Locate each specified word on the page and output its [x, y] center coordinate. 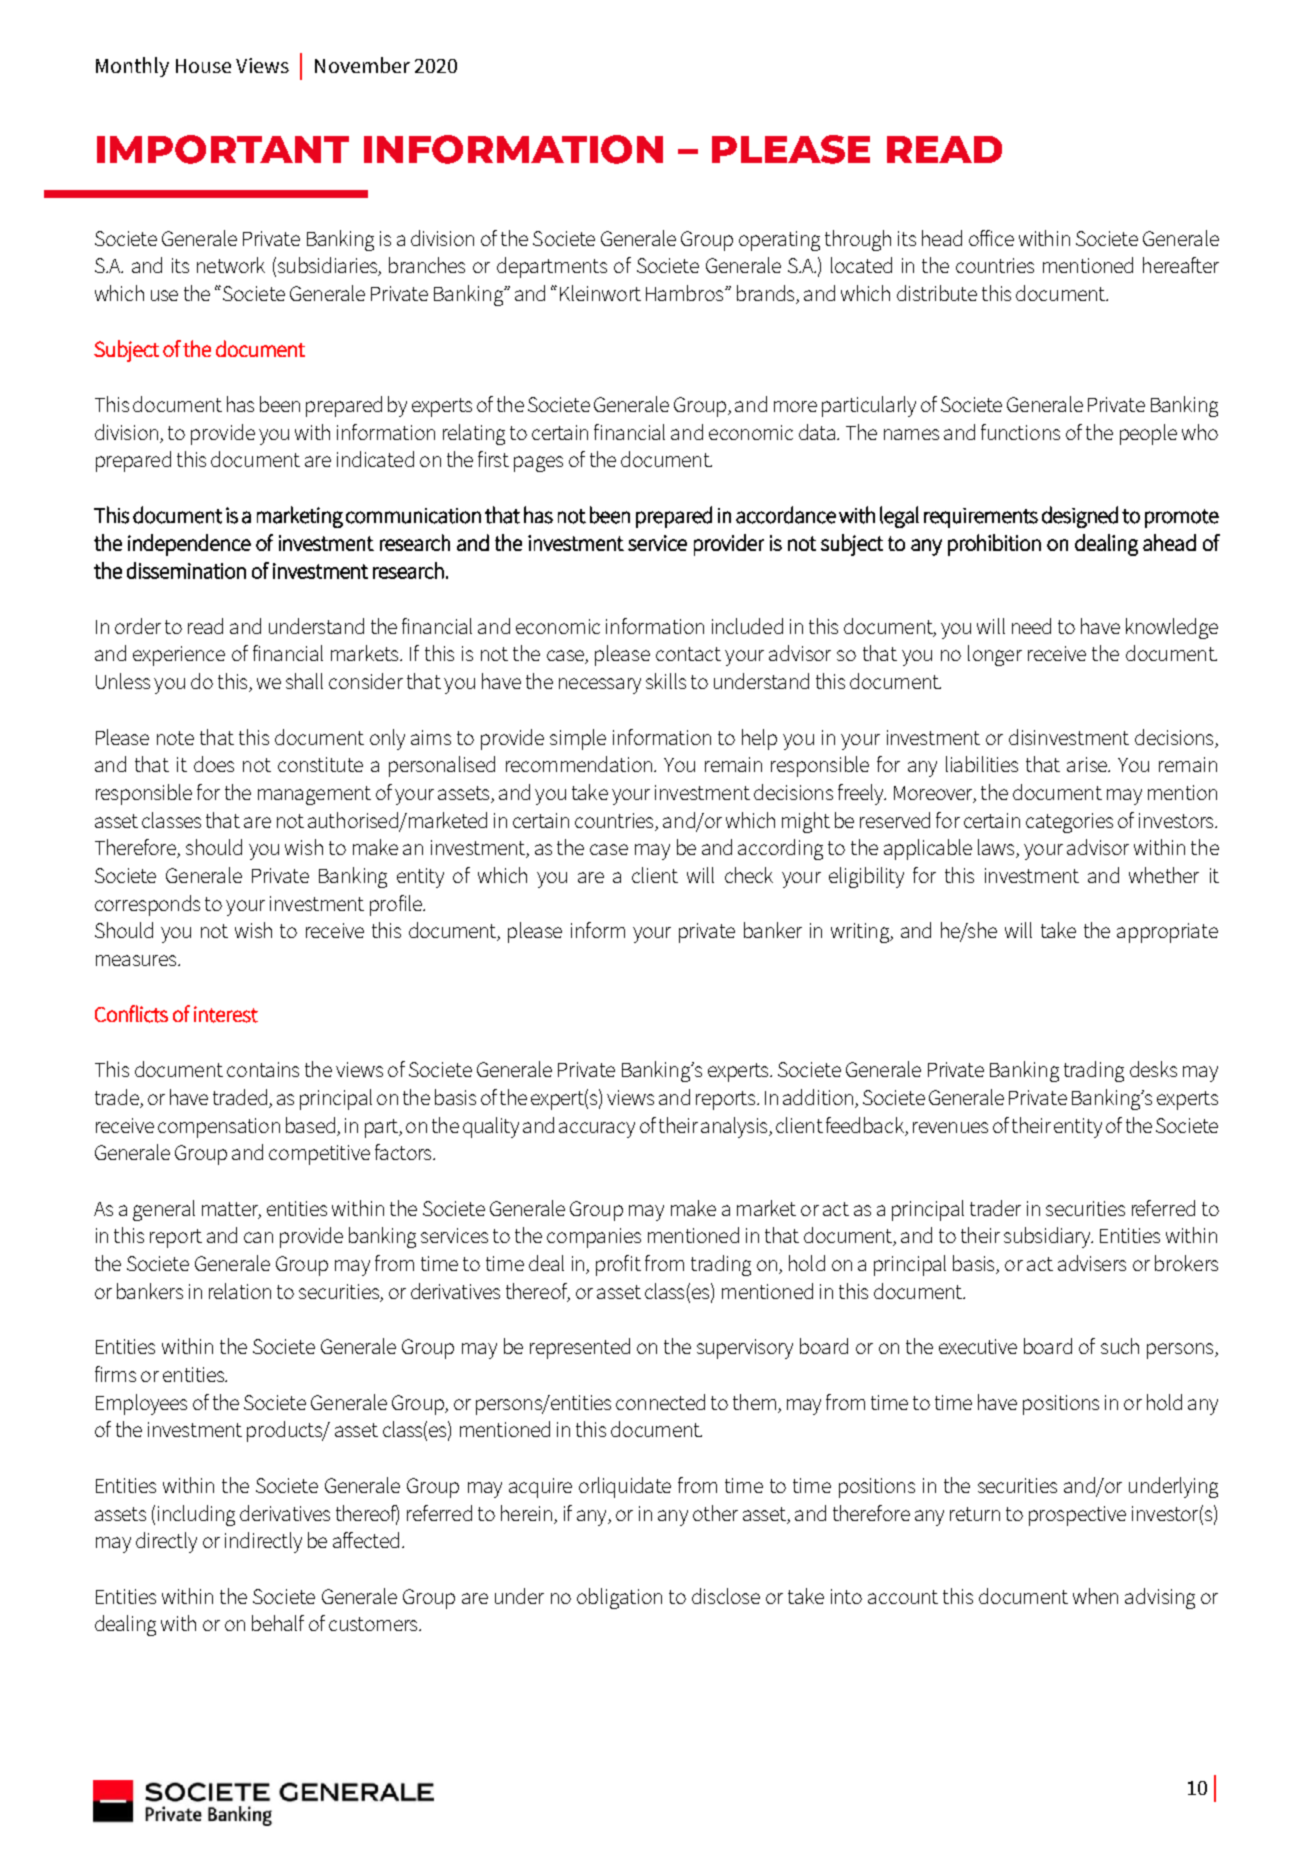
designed [1080, 517]
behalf [278, 1623]
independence [189, 545]
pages [538, 464]
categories [1069, 823]
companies [594, 1238]
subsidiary [1048, 1237]
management [314, 795]
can [258, 1237]
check [749, 875]
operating [779, 241]
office [991, 238]
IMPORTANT [223, 149]
